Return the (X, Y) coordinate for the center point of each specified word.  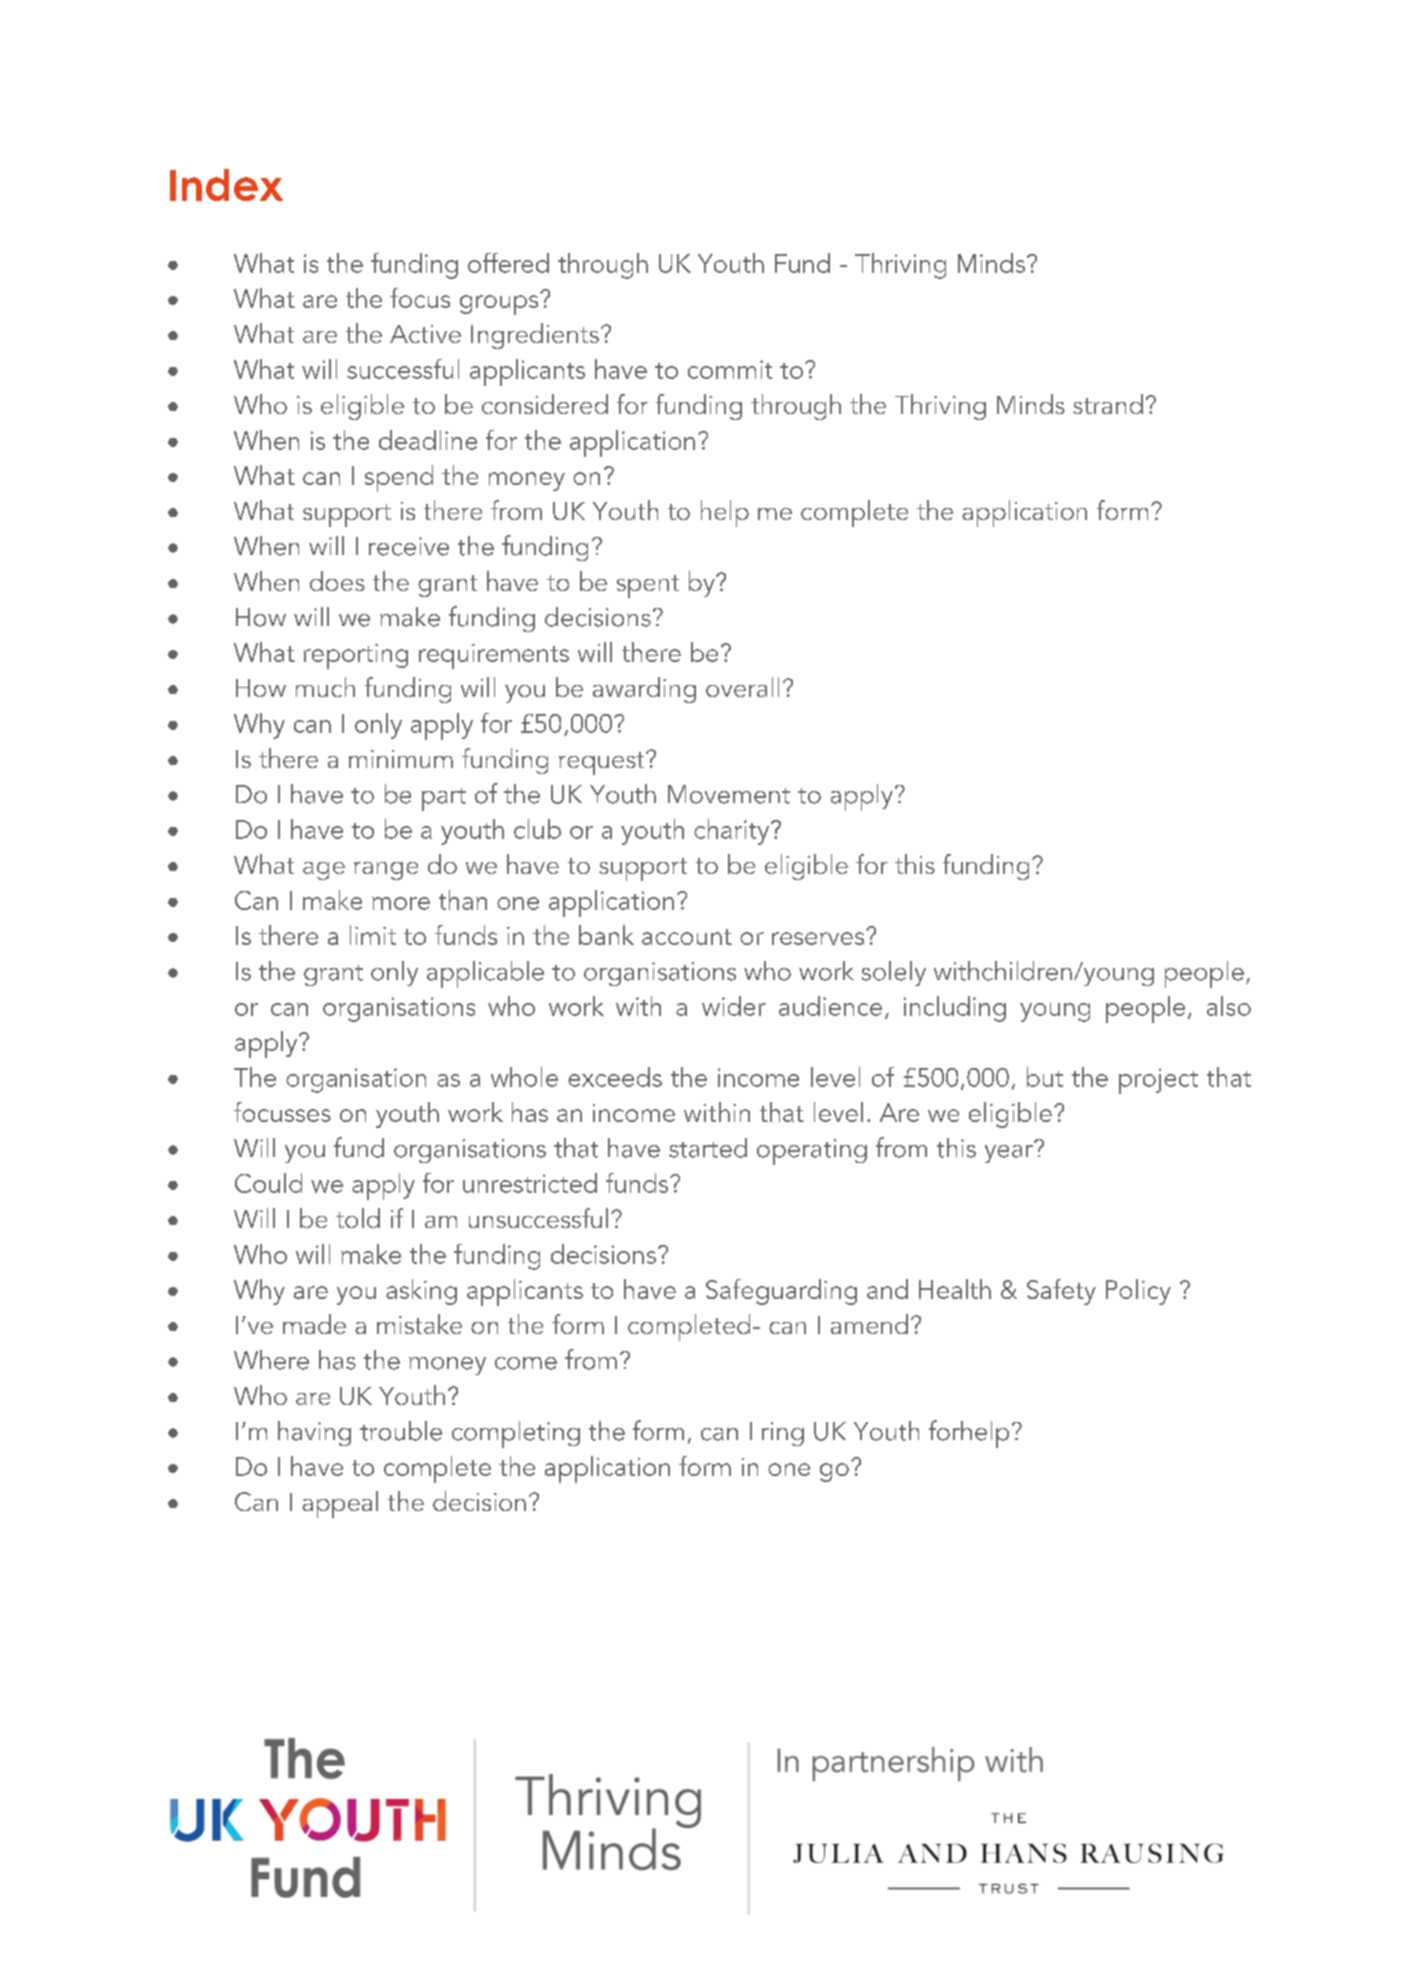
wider (734, 1006)
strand (1108, 404)
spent (648, 586)
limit (373, 935)
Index (226, 185)
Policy (1138, 1292)
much (325, 687)
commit (730, 369)
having (314, 1433)
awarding (644, 690)
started (708, 1148)
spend (399, 478)
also (1229, 1006)
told (358, 1218)
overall (742, 687)
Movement (729, 794)
